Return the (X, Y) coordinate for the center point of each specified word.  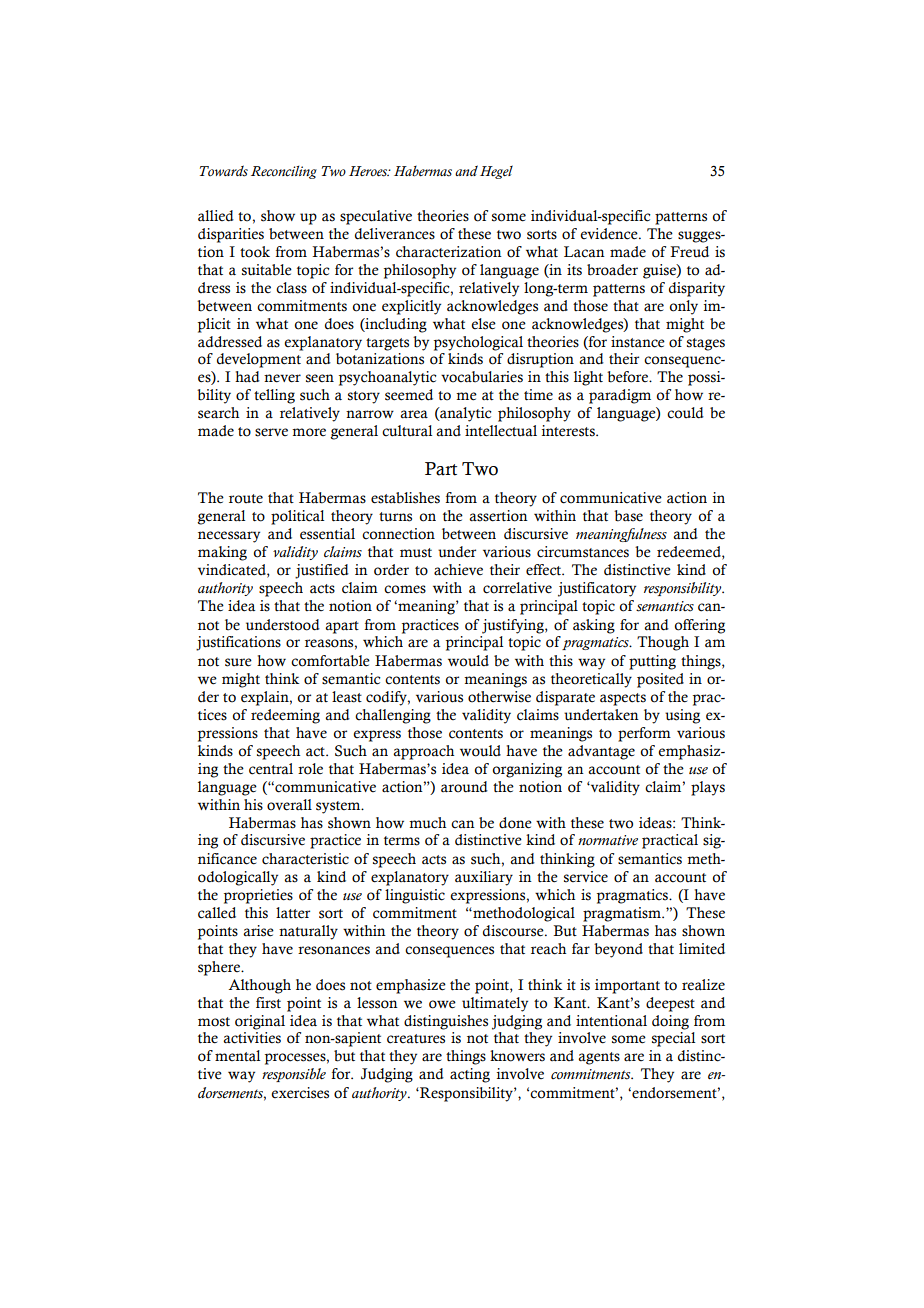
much (427, 823)
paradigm (620, 396)
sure (238, 662)
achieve (458, 570)
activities (252, 1038)
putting (652, 662)
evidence (610, 234)
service (586, 877)
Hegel (496, 172)
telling (274, 396)
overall (289, 805)
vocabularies (482, 377)
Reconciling (284, 172)
